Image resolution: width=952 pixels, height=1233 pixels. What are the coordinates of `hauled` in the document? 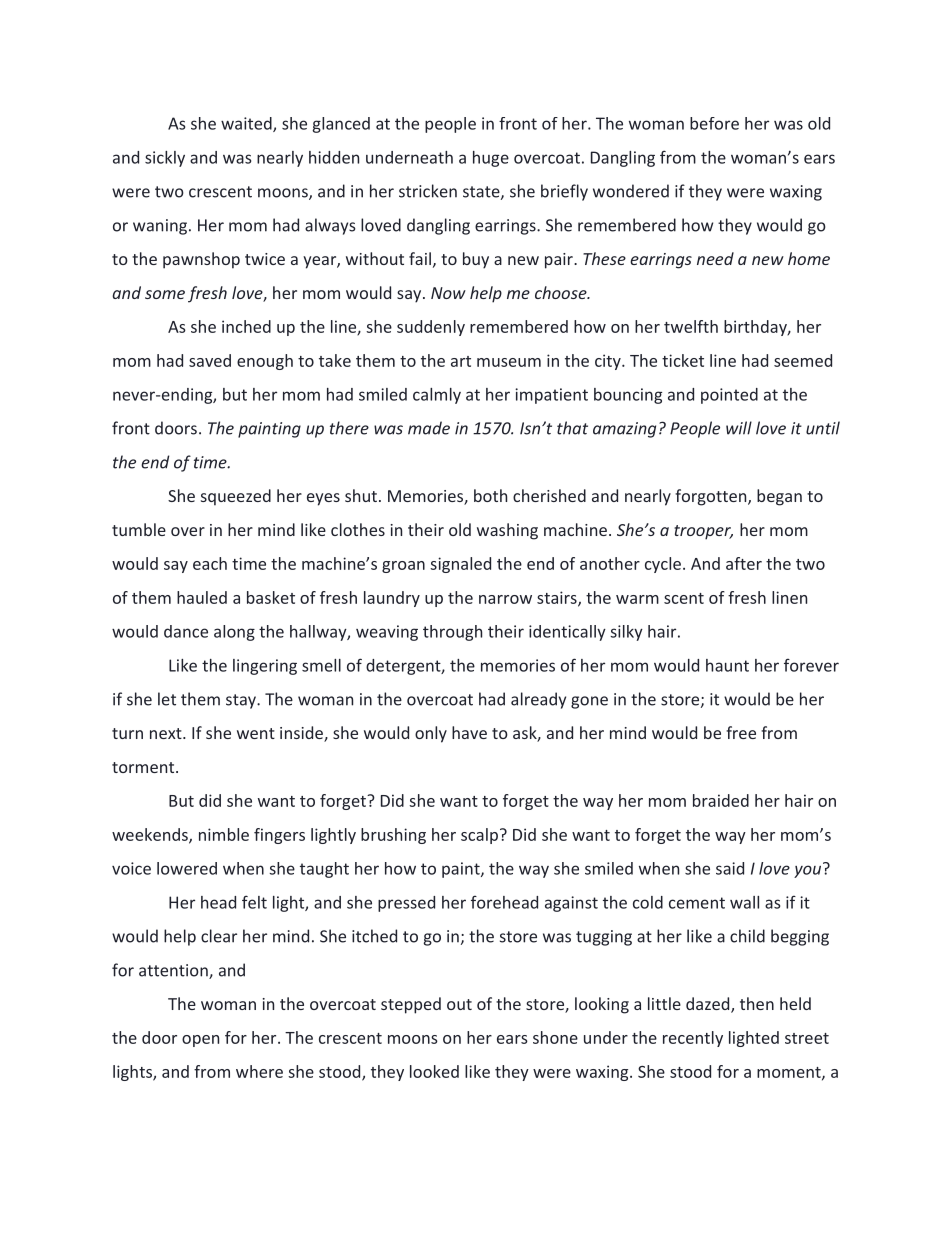 It's located at (202, 597).
